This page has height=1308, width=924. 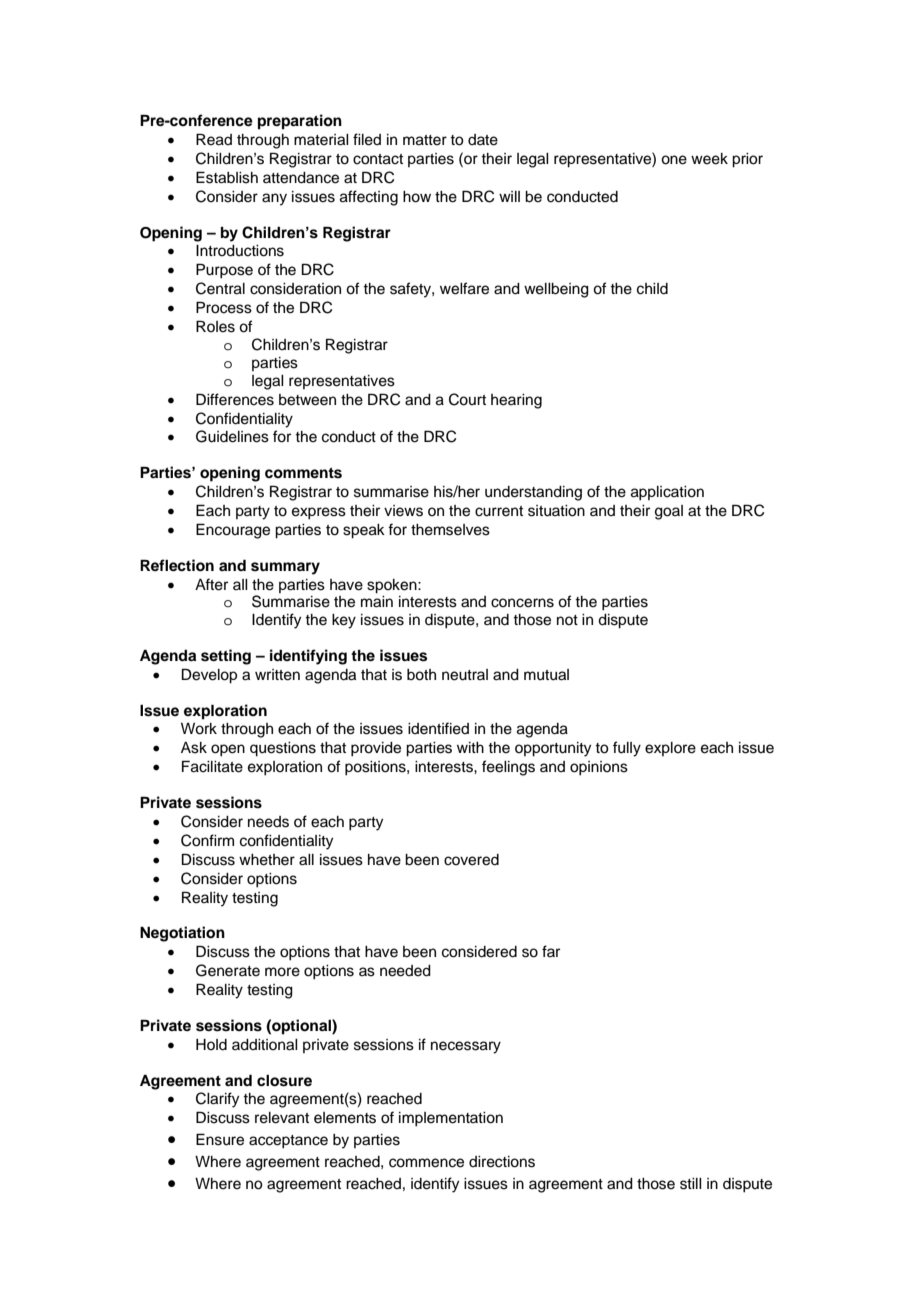 I want to click on explore, so click(x=670, y=749).
